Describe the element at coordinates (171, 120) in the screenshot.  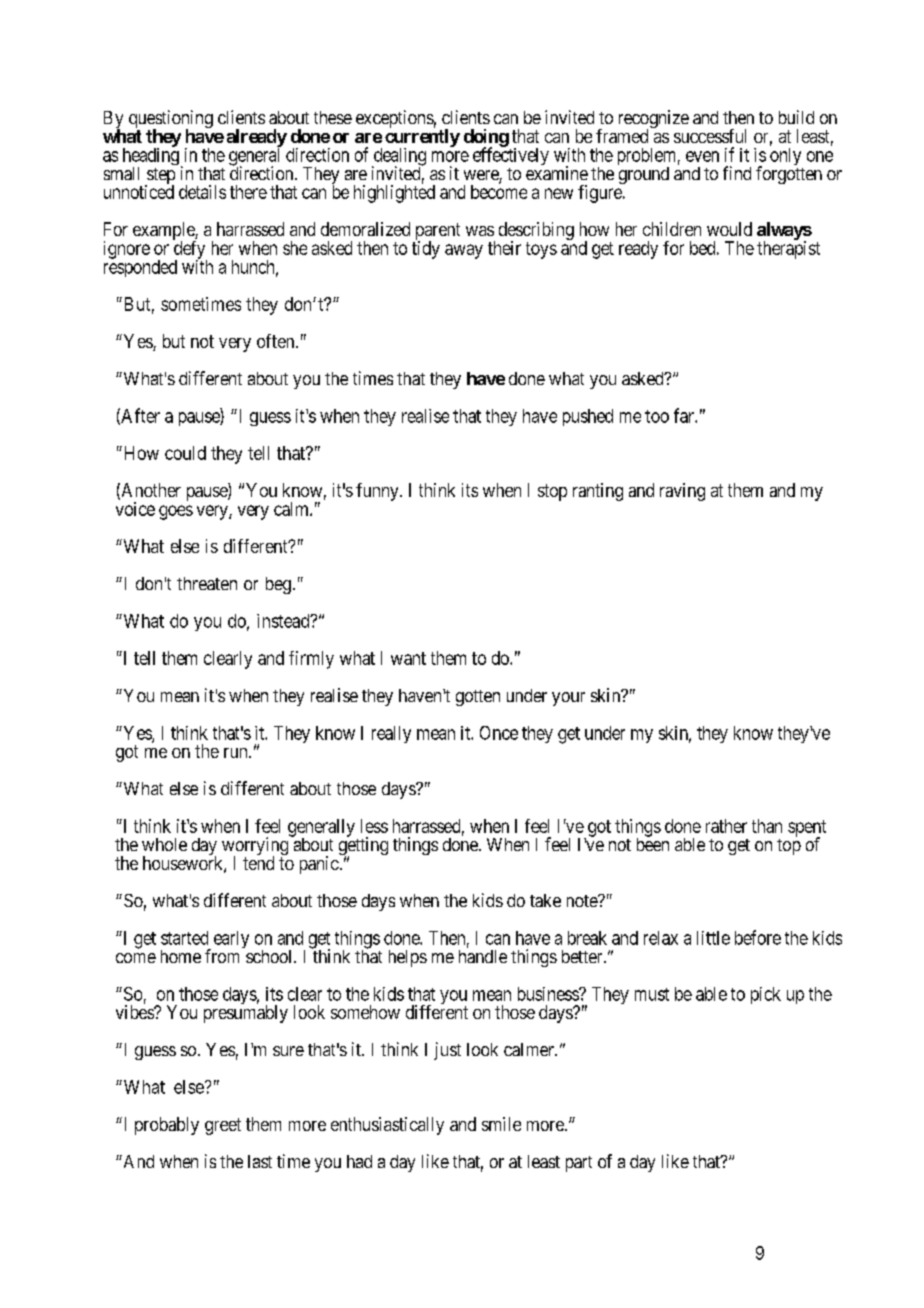
I see `questioning` at that location.
